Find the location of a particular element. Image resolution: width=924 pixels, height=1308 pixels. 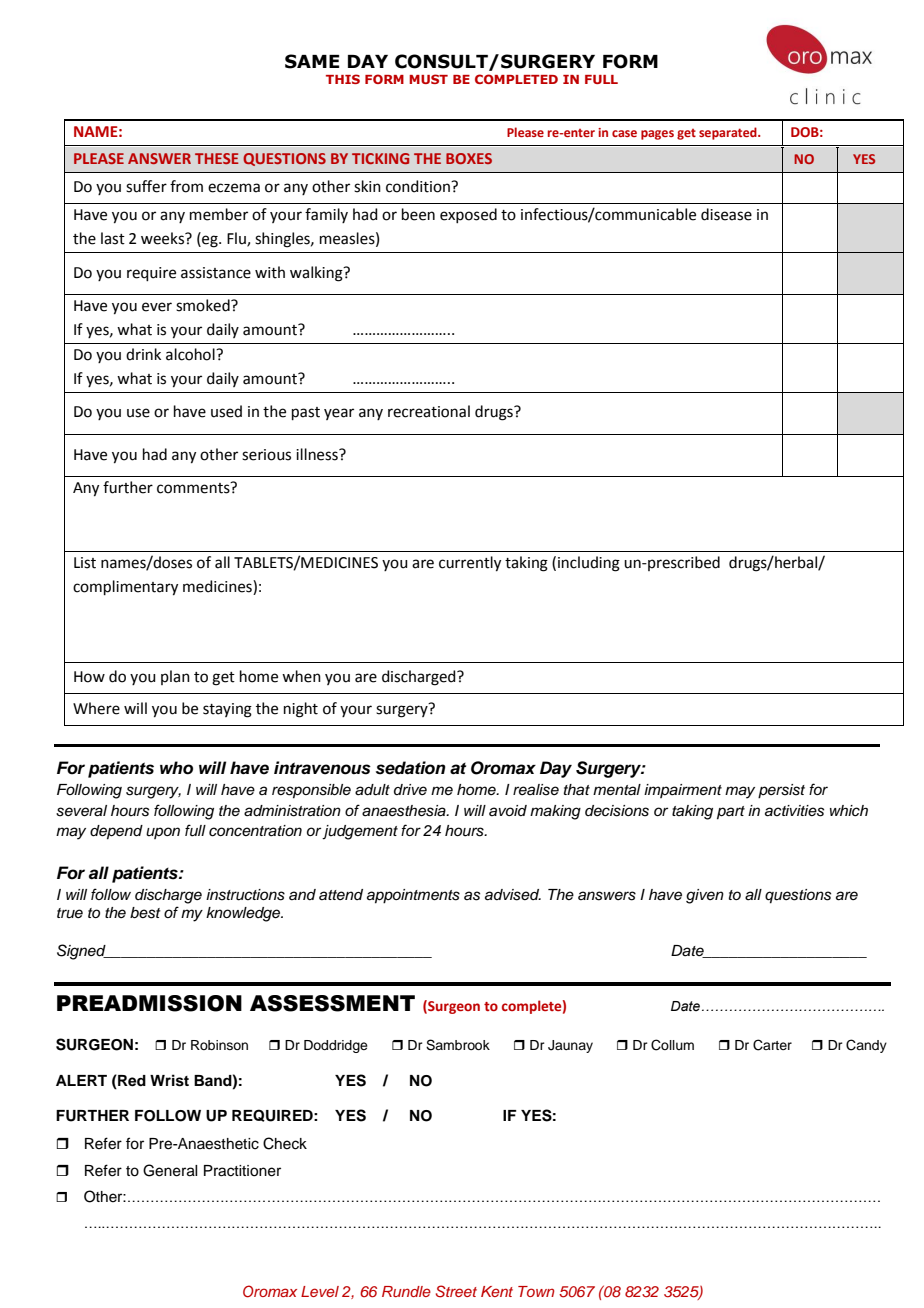

best is located at coordinates (145, 913).
